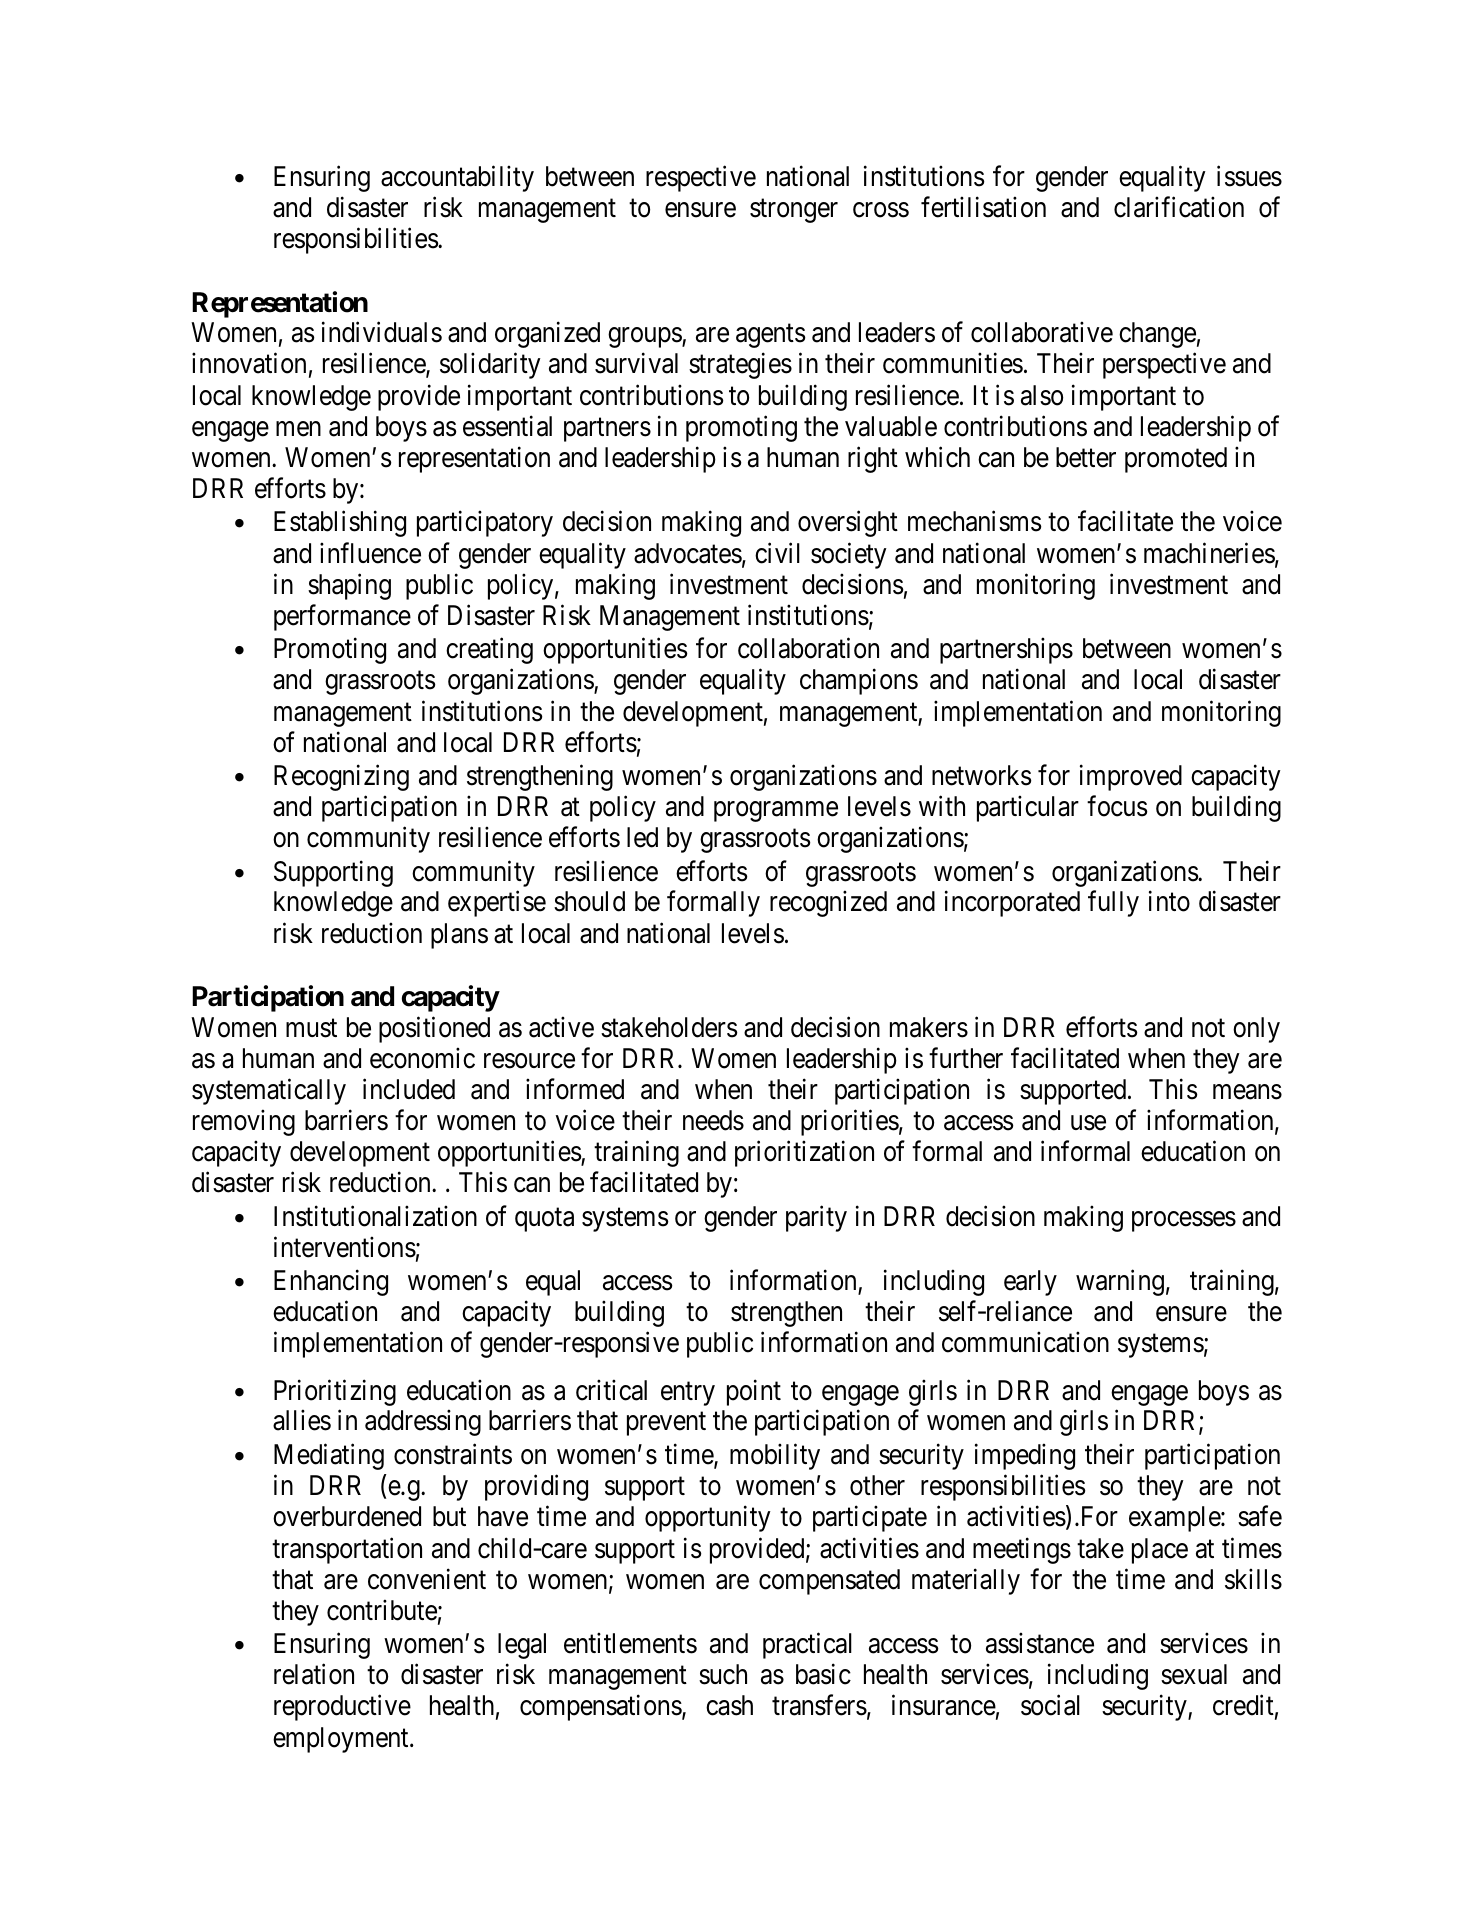 This screenshot has width=1473, height=1906. Describe the element at coordinates (794, 211) in the screenshot. I see `stronger` at that location.
